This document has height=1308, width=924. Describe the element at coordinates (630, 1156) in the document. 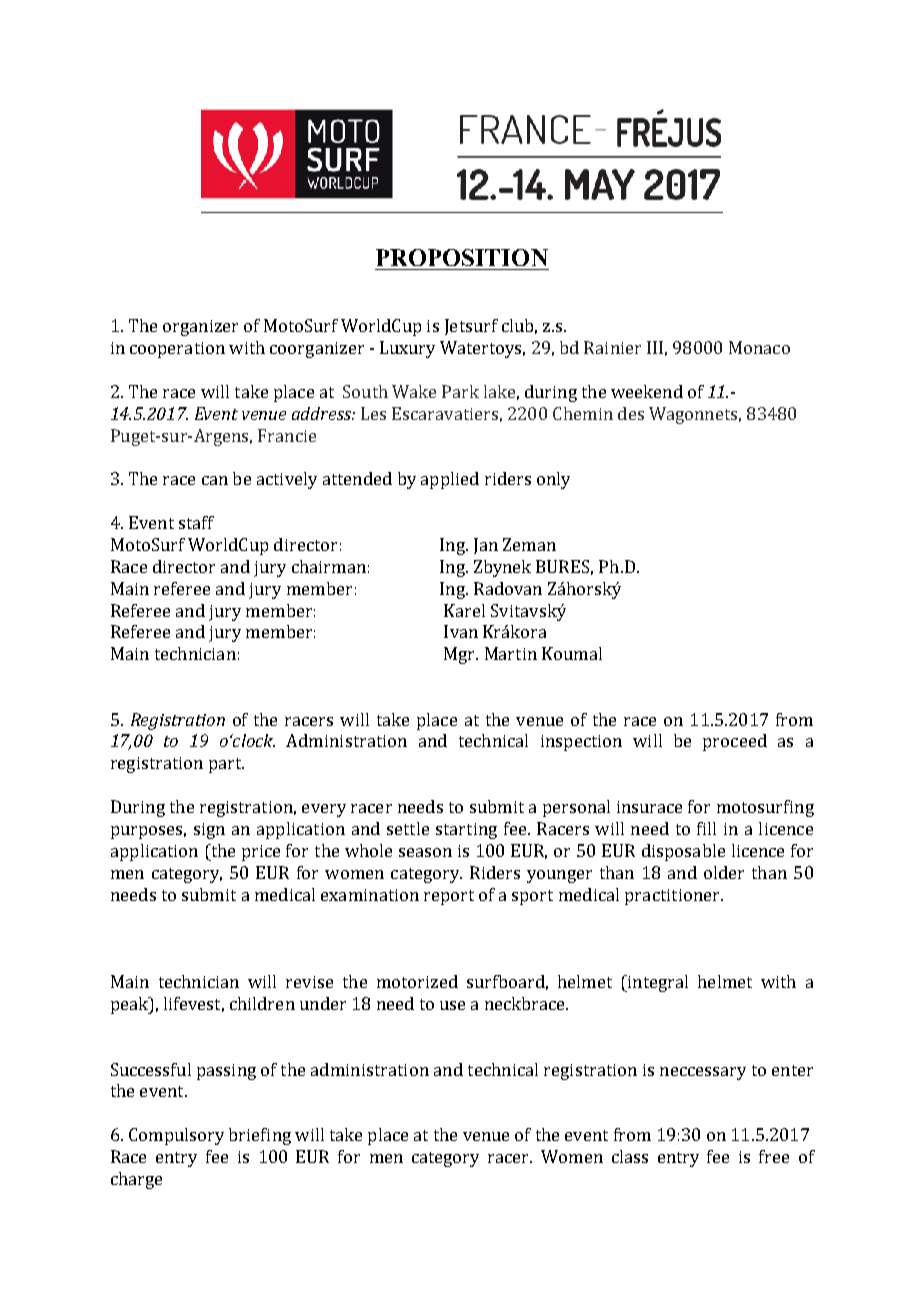

I see `class` at that location.
